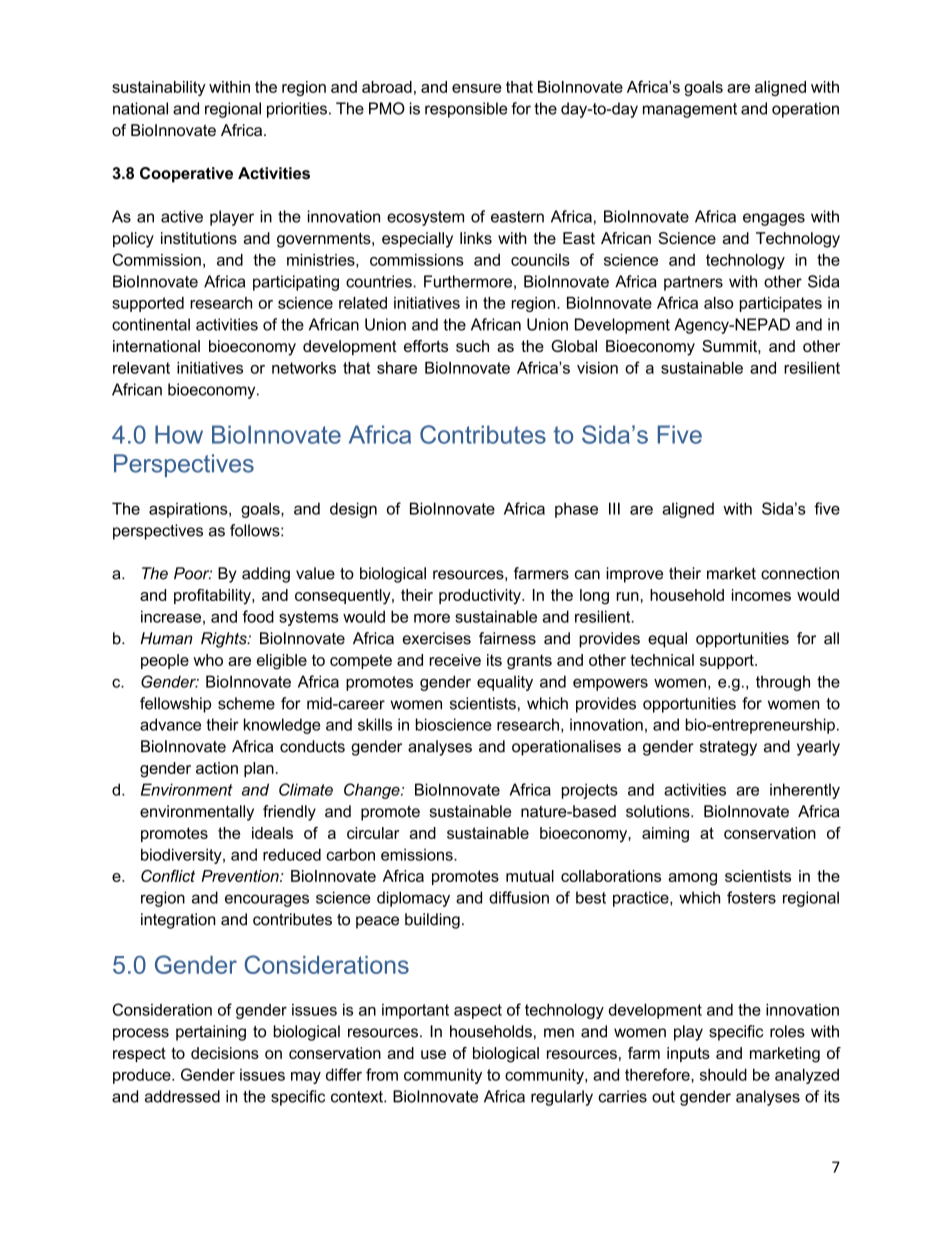 The image size is (952, 1233). What do you see at coordinates (217, 768) in the screenshot?
I see `action` at bounding box center [217, 768].
